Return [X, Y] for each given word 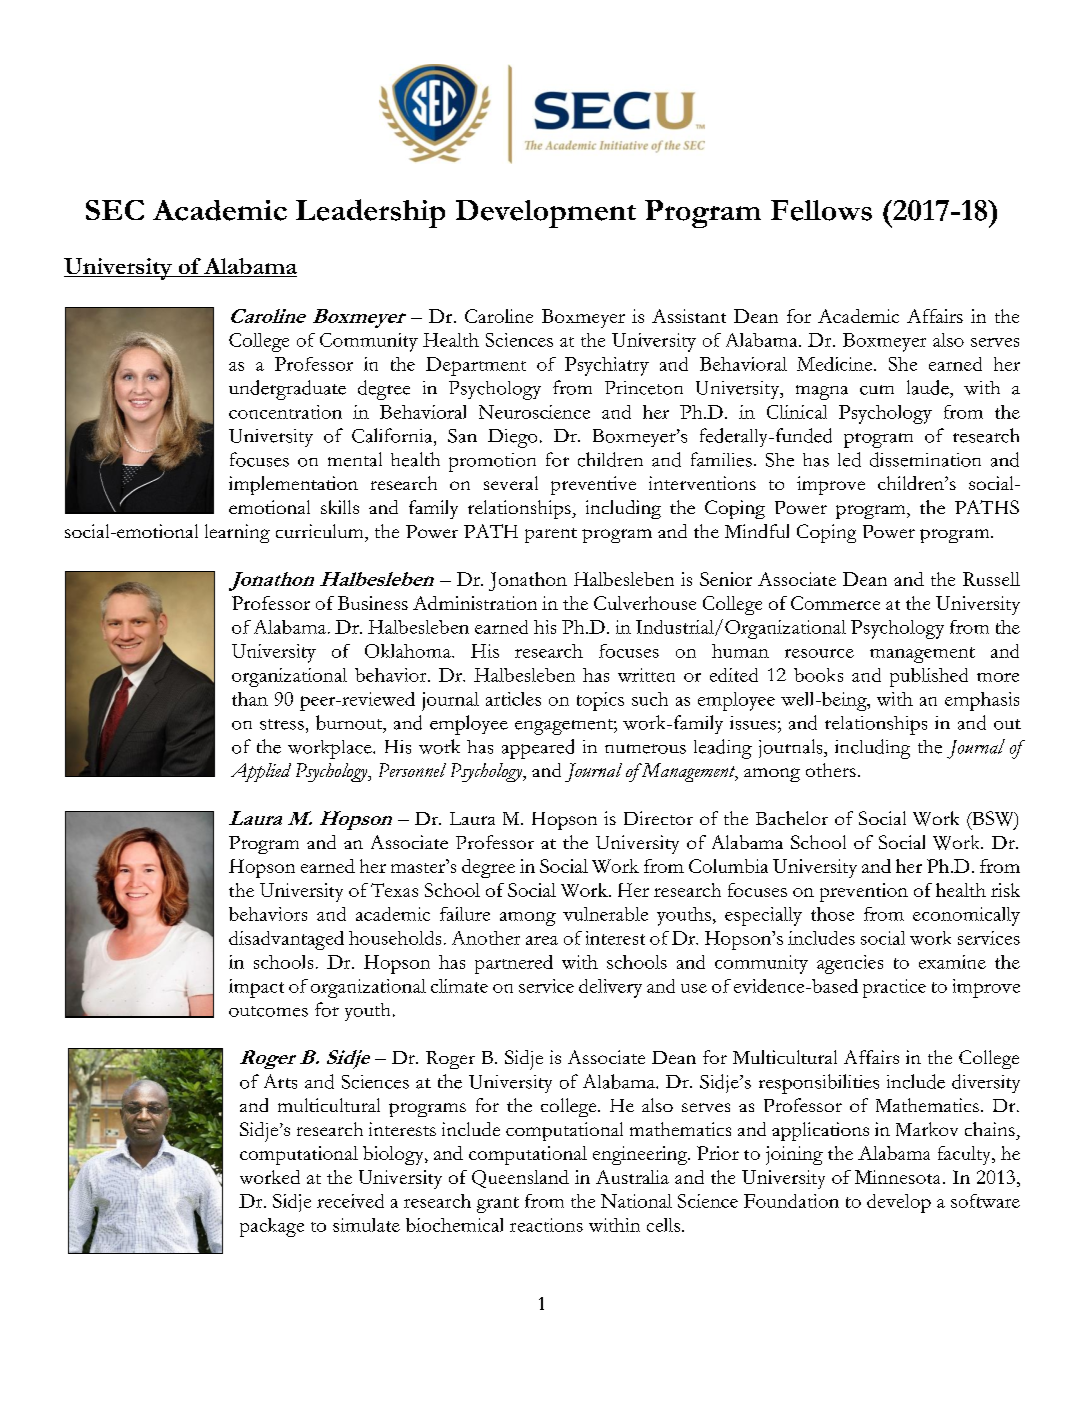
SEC [115, 210]
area [542, 940]
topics [600, 701]
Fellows [821, 210]
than [250, 699]
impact [256, 988]
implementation [293, 485]
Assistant [689, 316]
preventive [593, 485]
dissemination [925, 459]
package [272, 1227]
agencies [850, 964]
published [929, 677]
